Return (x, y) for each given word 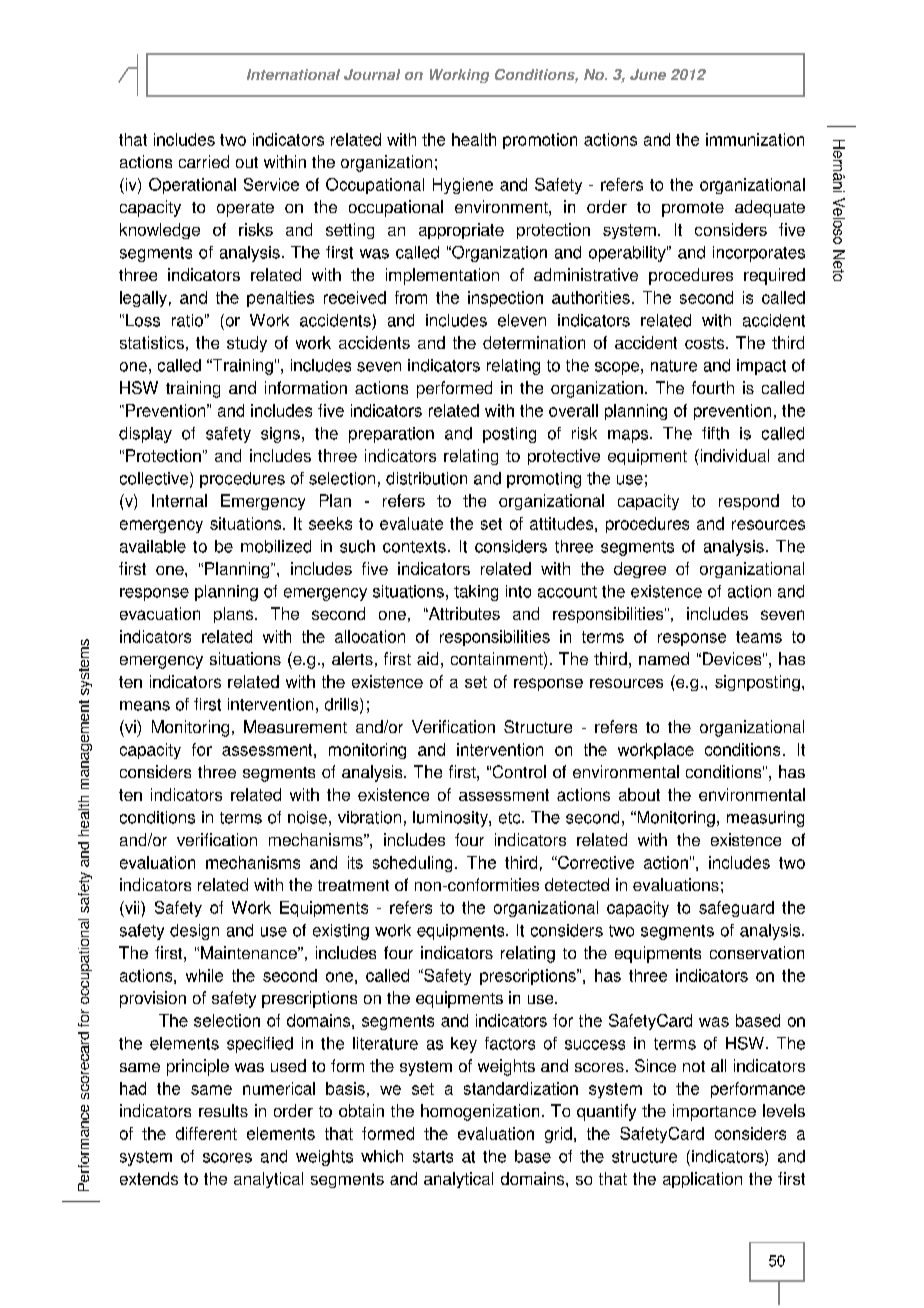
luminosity (451, 819)
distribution (426, 478)
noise (307, 817)
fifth (715, 433)
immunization (755, 139)
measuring (765, 819)
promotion (540, 141)
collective (155, 479)
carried (204, 161)
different (206, 1133)
